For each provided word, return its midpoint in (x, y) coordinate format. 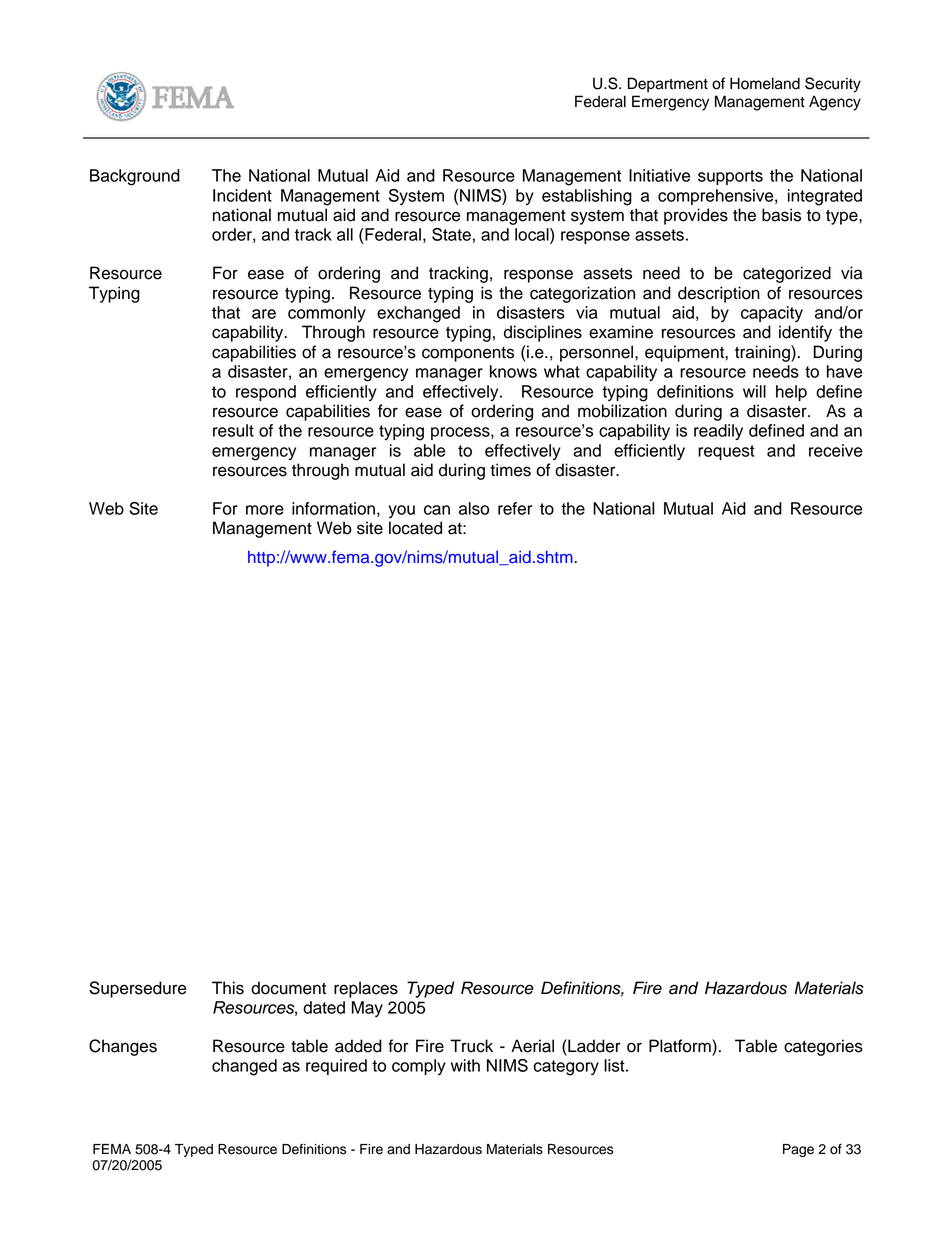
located (415, 528)
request (726, 452)
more (265, 510)
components (468, 354)
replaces (366, 989)
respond (266, 393)
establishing (587, 197)
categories (823, 1047)
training (763, 353)
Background (135, 177)
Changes (123, 1047)
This (228, 988)
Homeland (765, 83)
